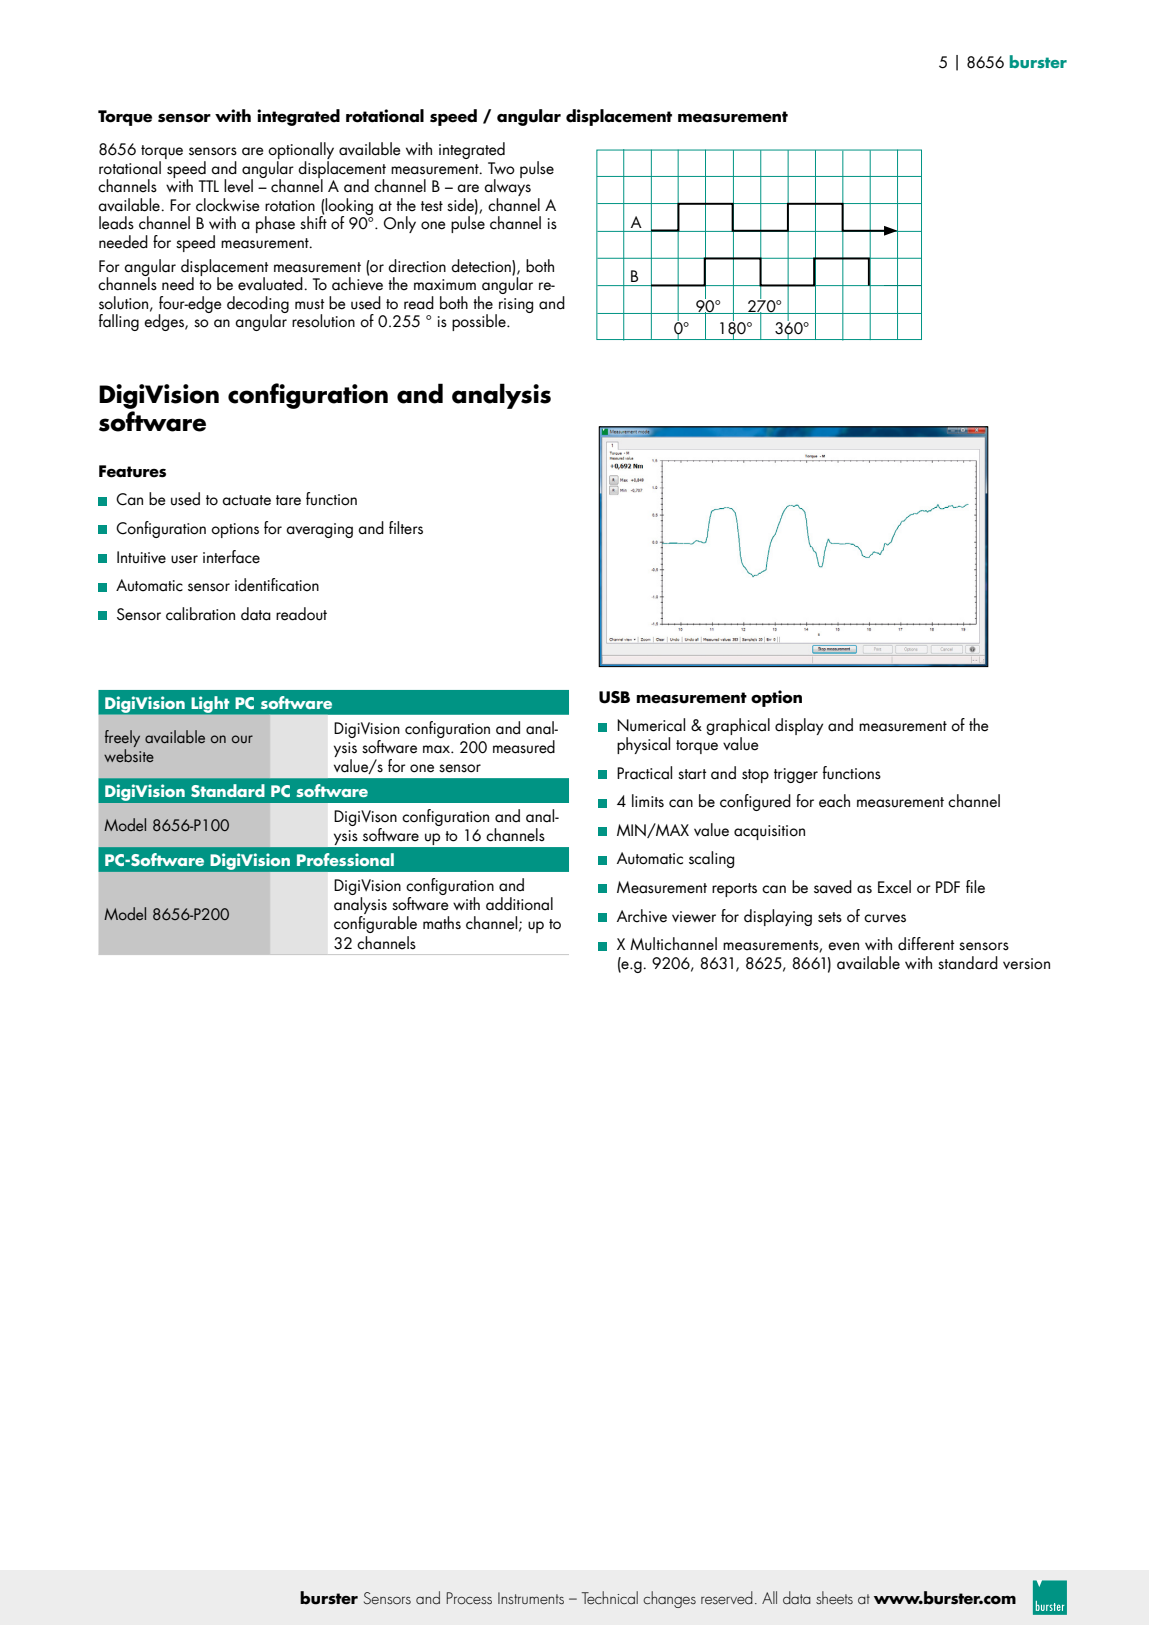  Describe the element at coordinates (246, 500) in the page. I see `actuate` at that location.
